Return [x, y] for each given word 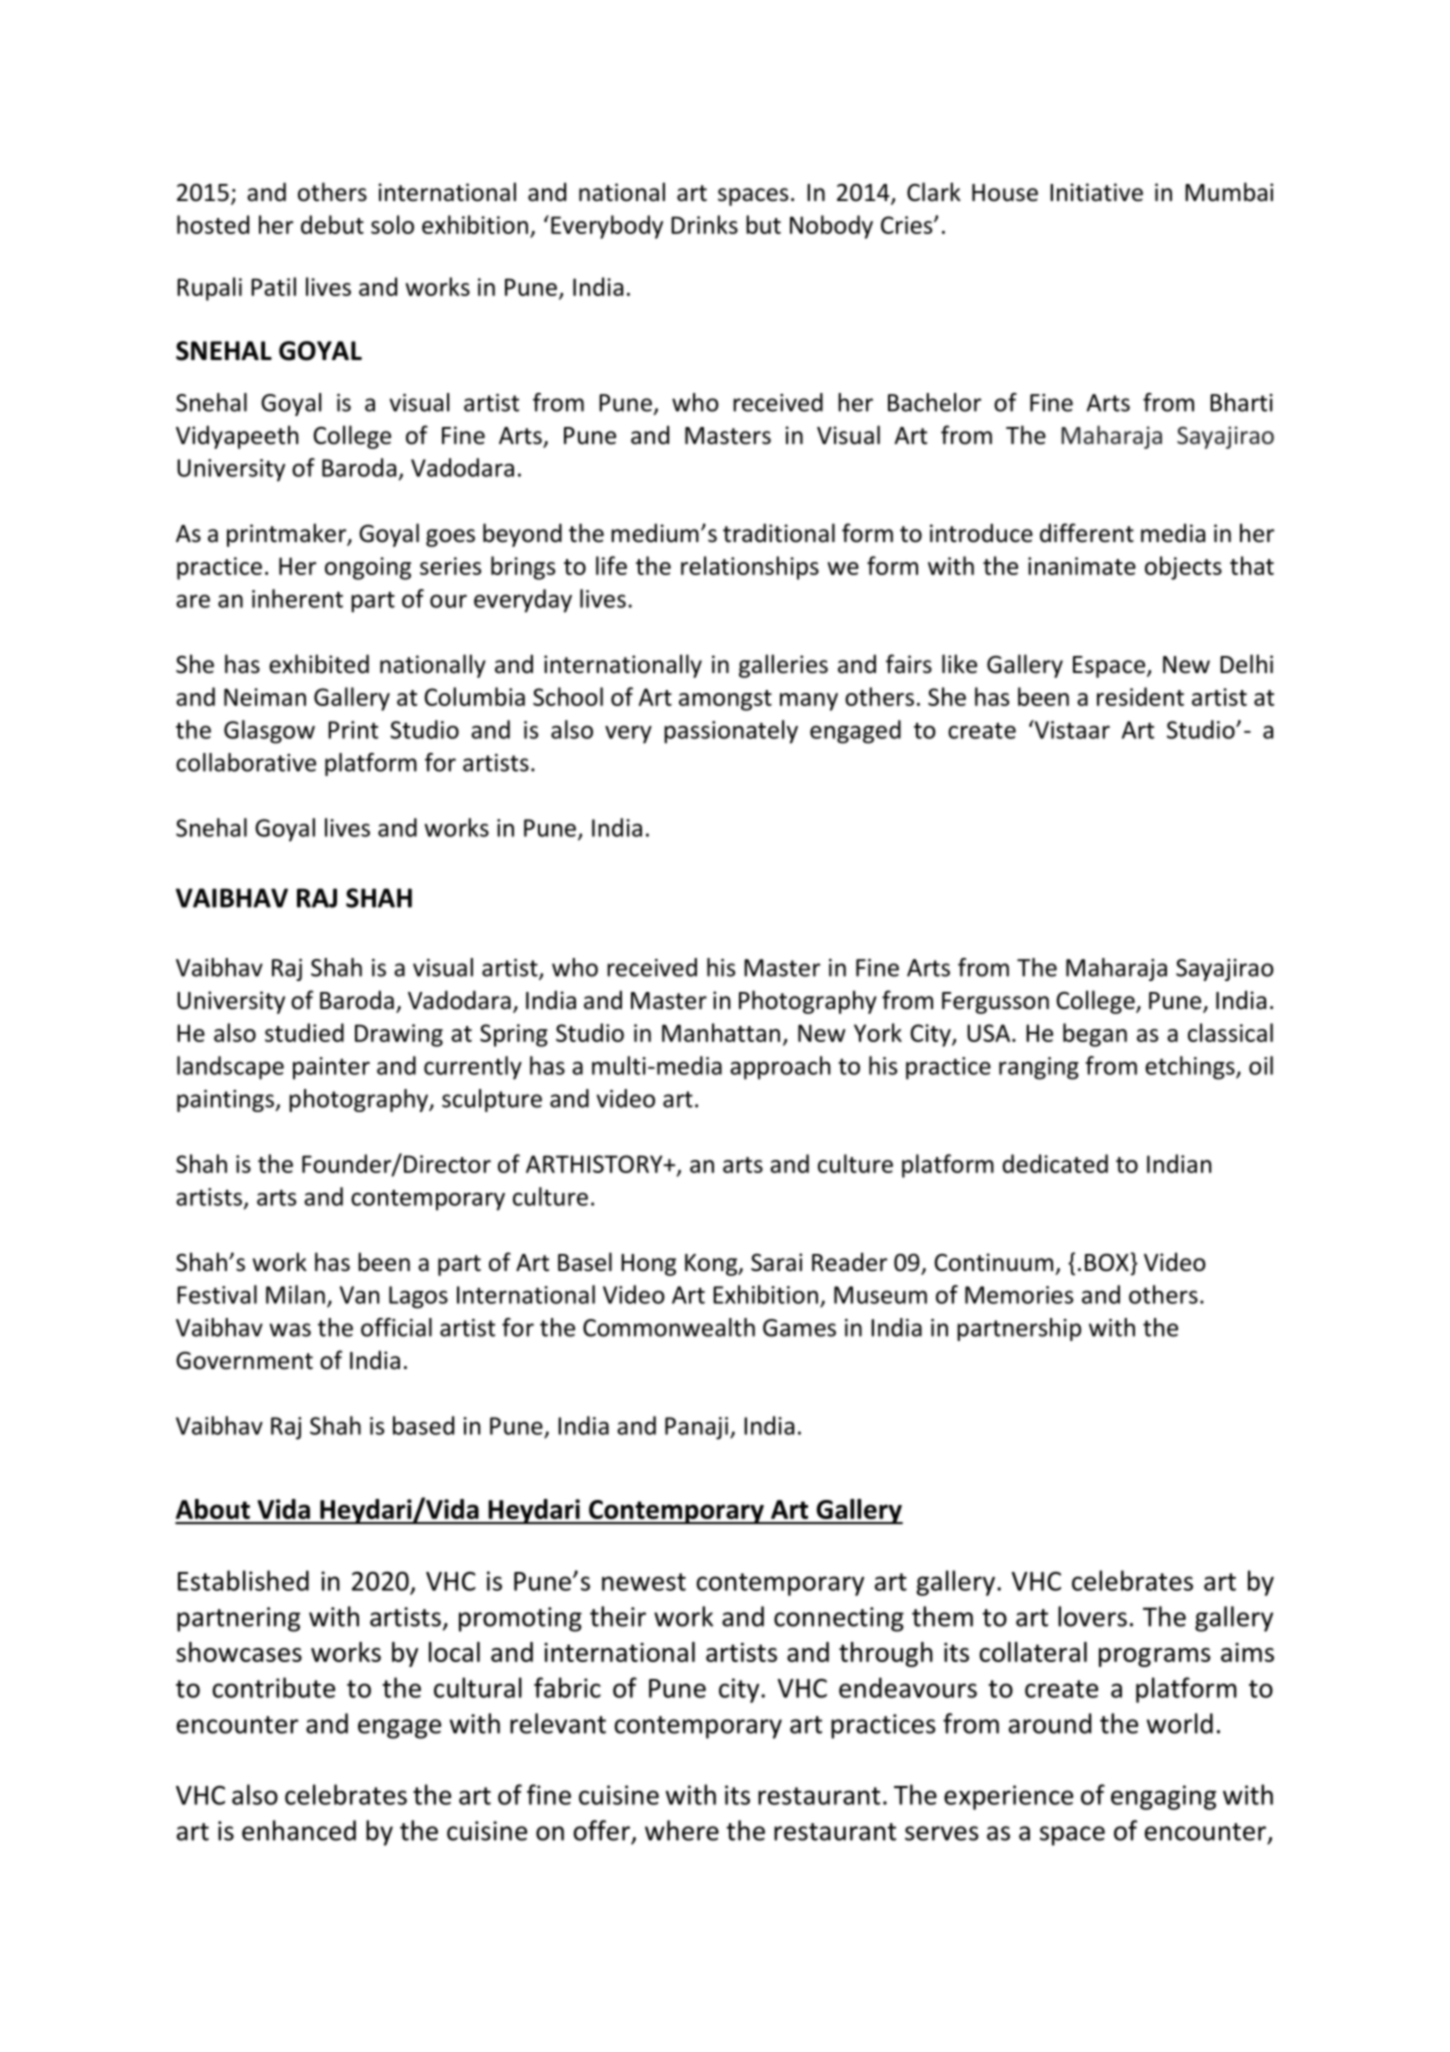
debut [332, 224]
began [1095, 1035]
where [682, 1830]
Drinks [704, 224]
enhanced [299, 1830]
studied [304, 1032]
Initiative [1096, 192]
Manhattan [721, 1032]
